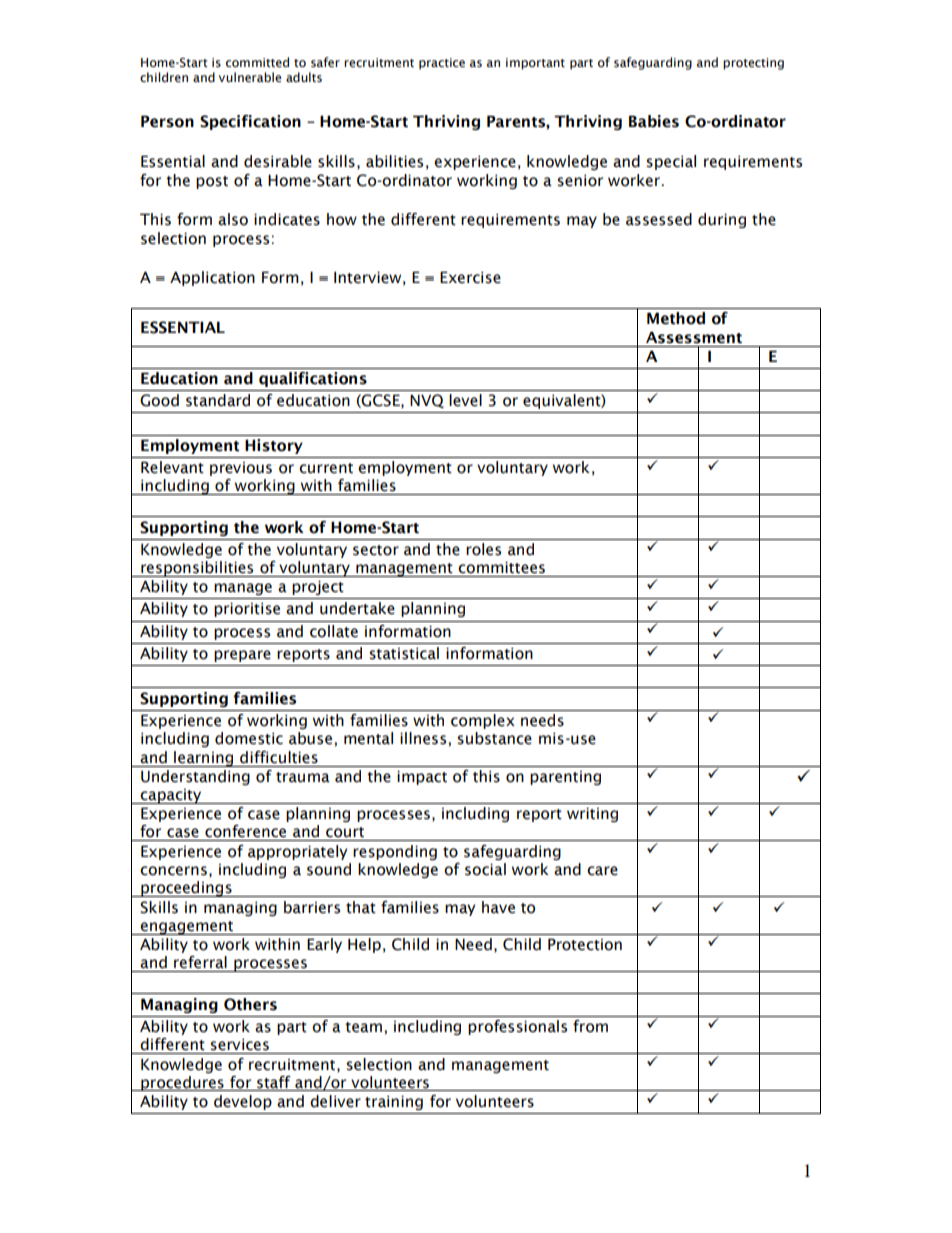 The width and height of the document is (952, 1233). Describe the element at coordinates (242, 656) in the document. I see `prepare` at that location.
